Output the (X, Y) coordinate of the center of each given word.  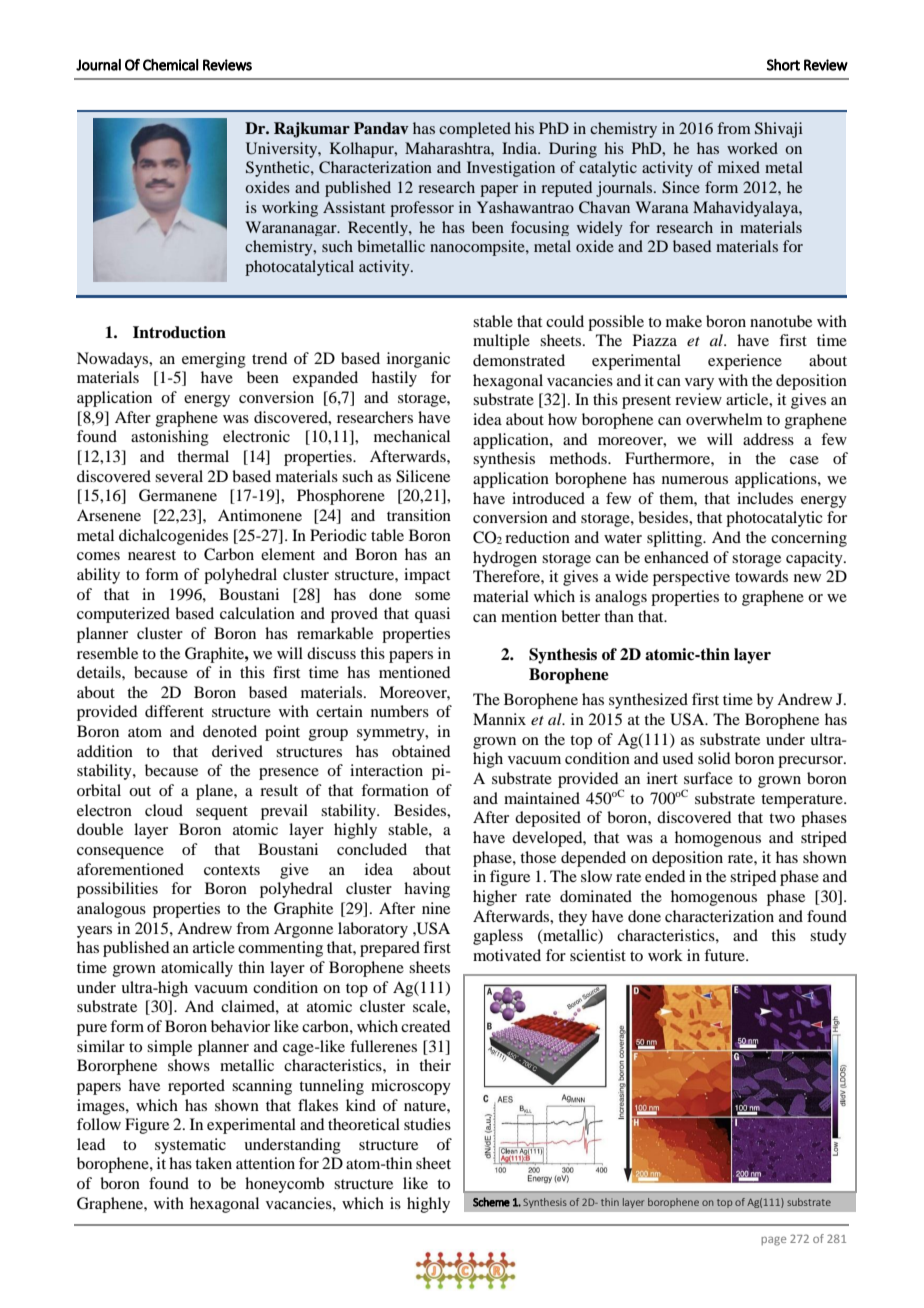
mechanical (412, 436)
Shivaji (779, 130)
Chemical (171, 65)
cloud (164, 810)
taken (213, 1163)
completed (475, 130)
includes (765, 498)
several (179, 476)
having (427, 890)
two (782, 818)
